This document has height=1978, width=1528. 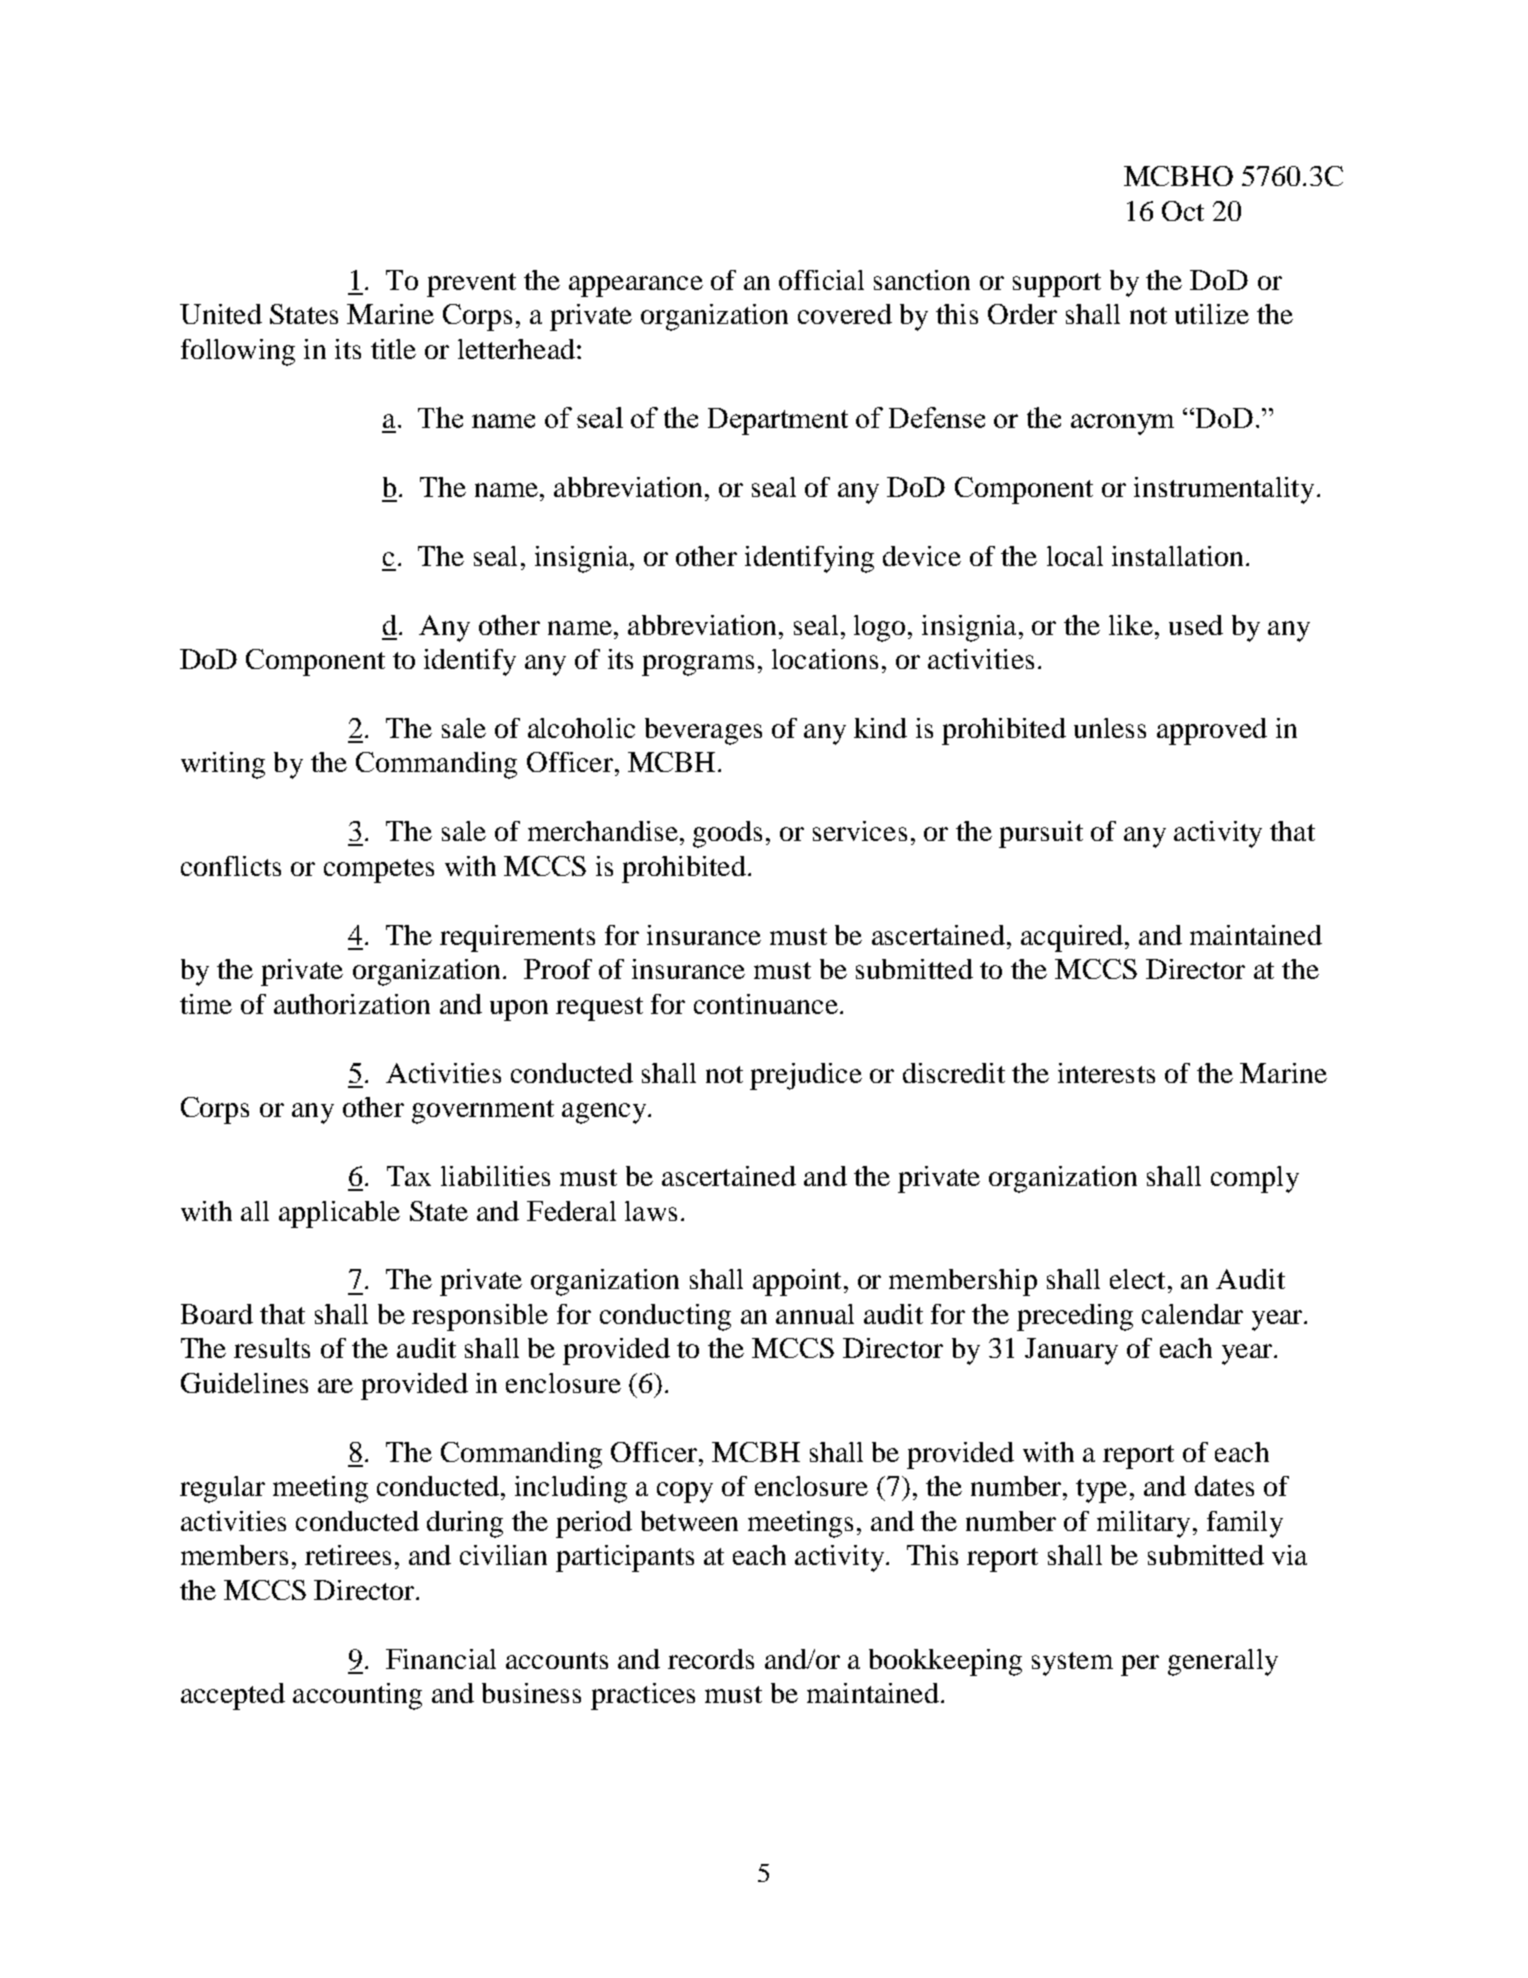 What do you see at coordinates (221, 314) in the document?
I see `United` at bounding box center [221, 314].
